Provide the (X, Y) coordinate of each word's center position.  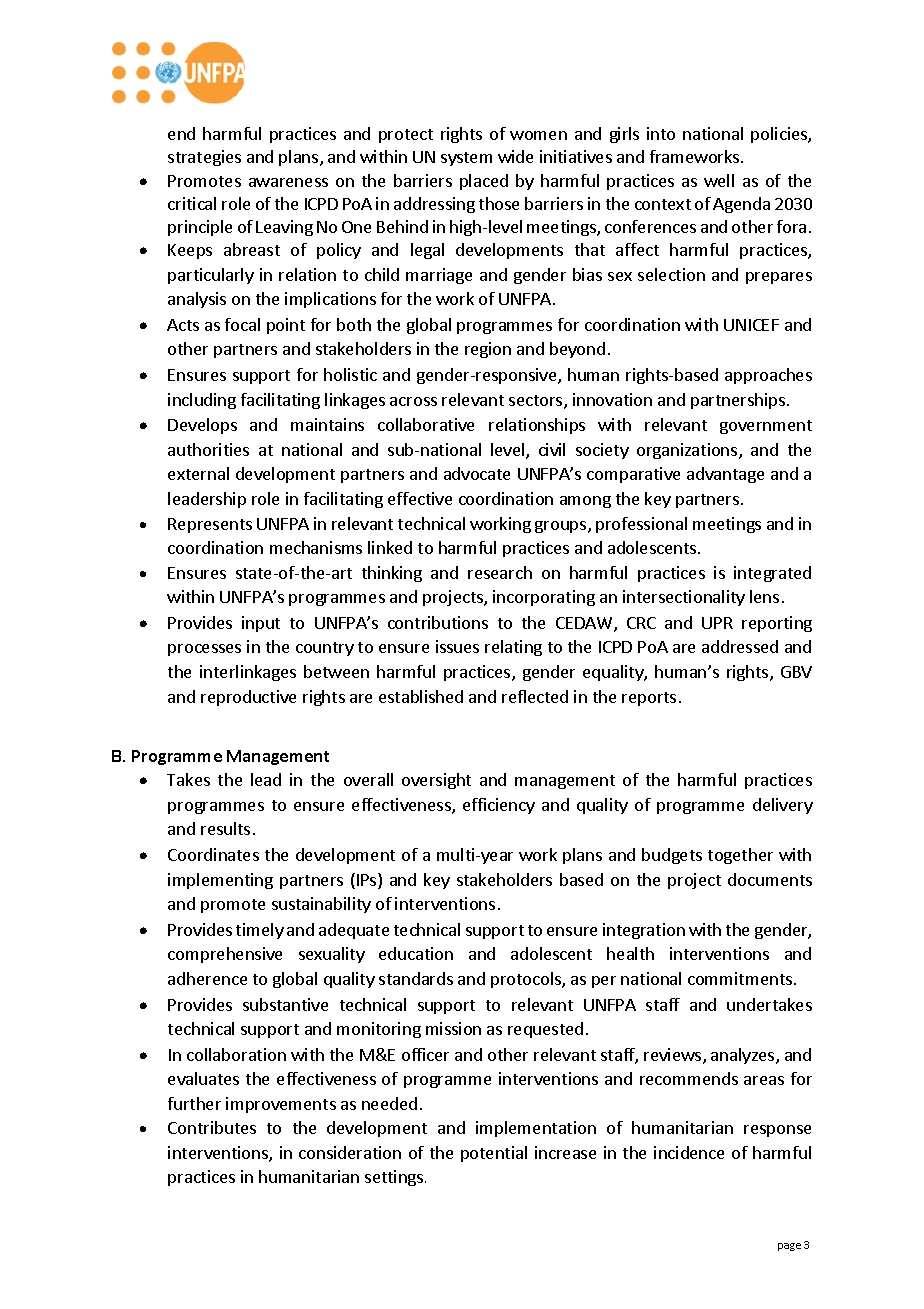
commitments (740, 978)
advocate (477, 473)
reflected (535, 696)
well (719, 180)
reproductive (248, 698)
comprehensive (225, 955)
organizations (688, 451)
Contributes (212, 1127)
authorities (208, 449)
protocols (527, 980)
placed (484, 182)
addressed (740, 646)
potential (494, 1154)
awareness (288, 182)
